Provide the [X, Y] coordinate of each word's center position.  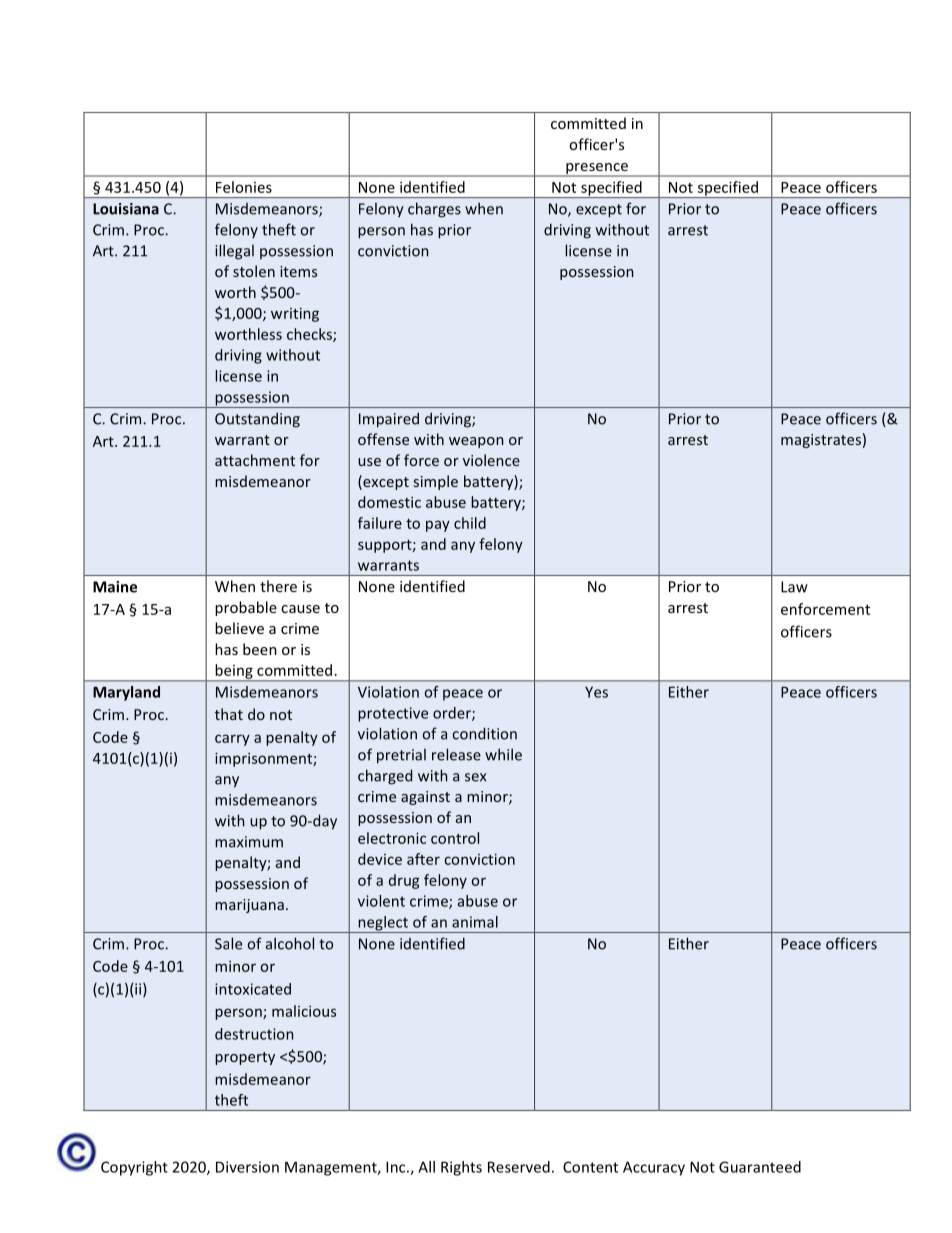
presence [597, 169]
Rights [461, 1168]
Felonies [244, 187]
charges [434, 210]
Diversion [247, 1167]
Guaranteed [760, 1167]
